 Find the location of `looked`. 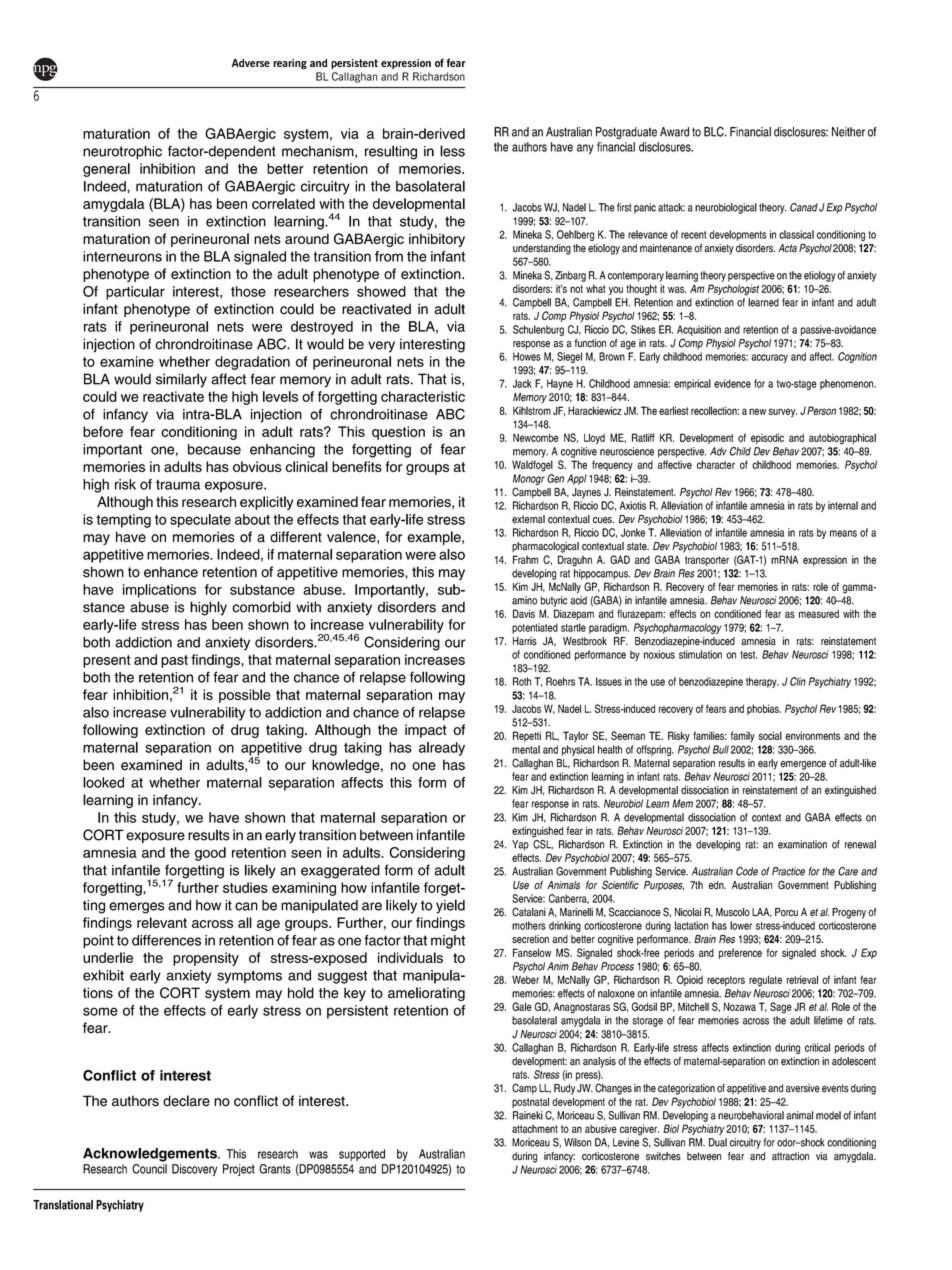

looked is located at coordinates (103, 782).
